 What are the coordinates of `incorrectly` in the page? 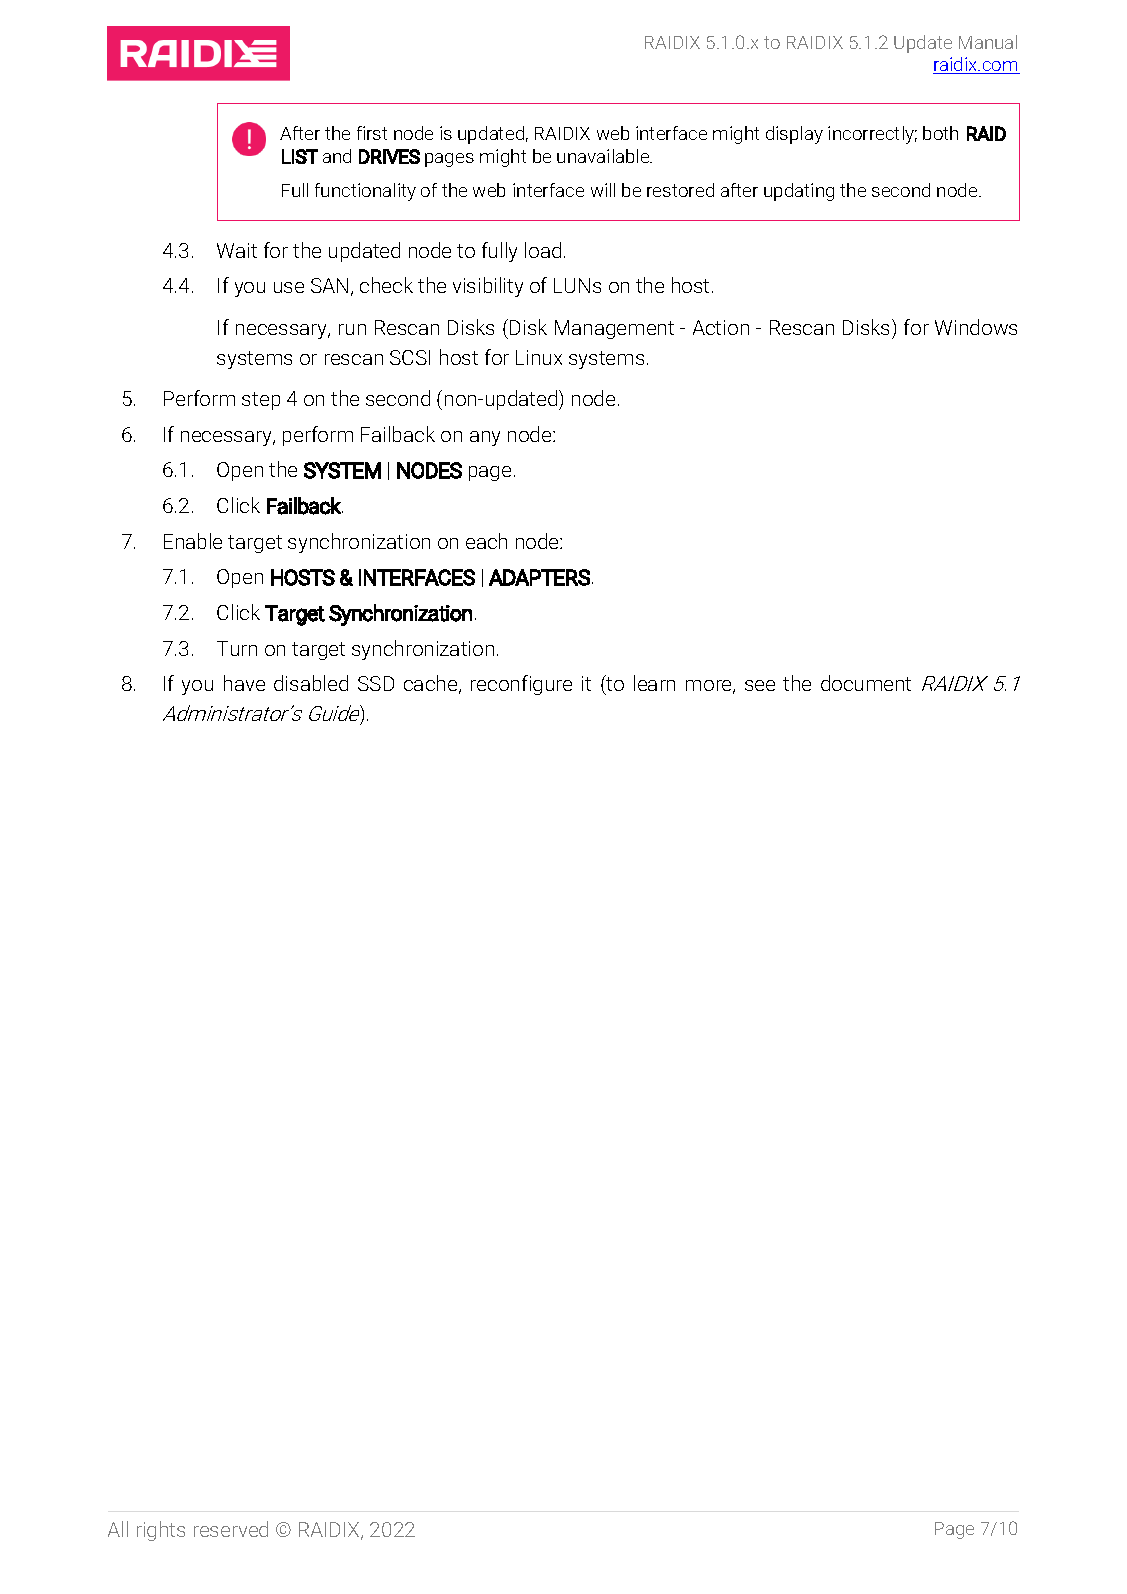 It's located at (872, 135).
